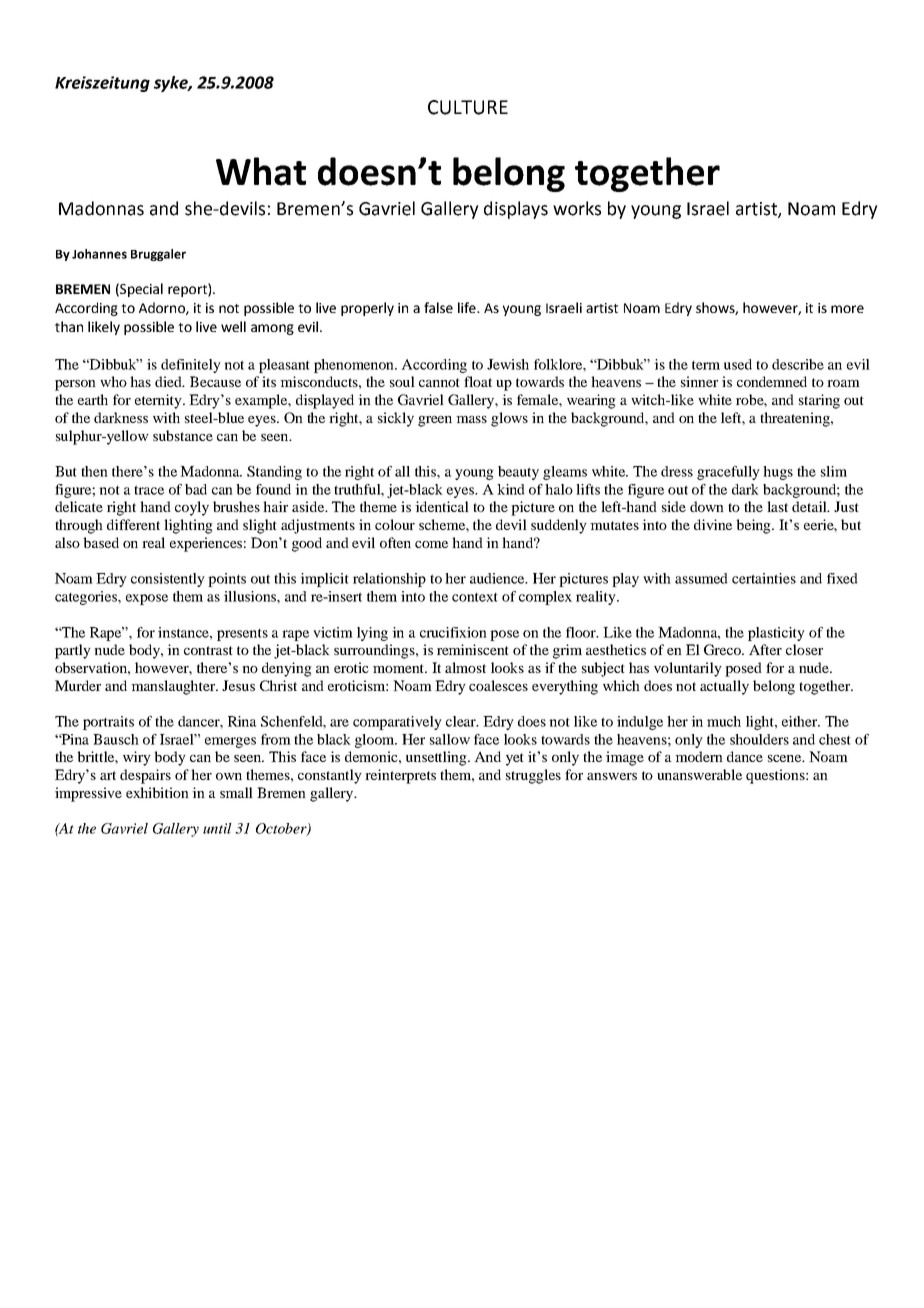 The width and height of the screenshot is (924, 1308). Describe the element at coordinates (533, 776) in the screenshot. I see `struggles` at that location.
